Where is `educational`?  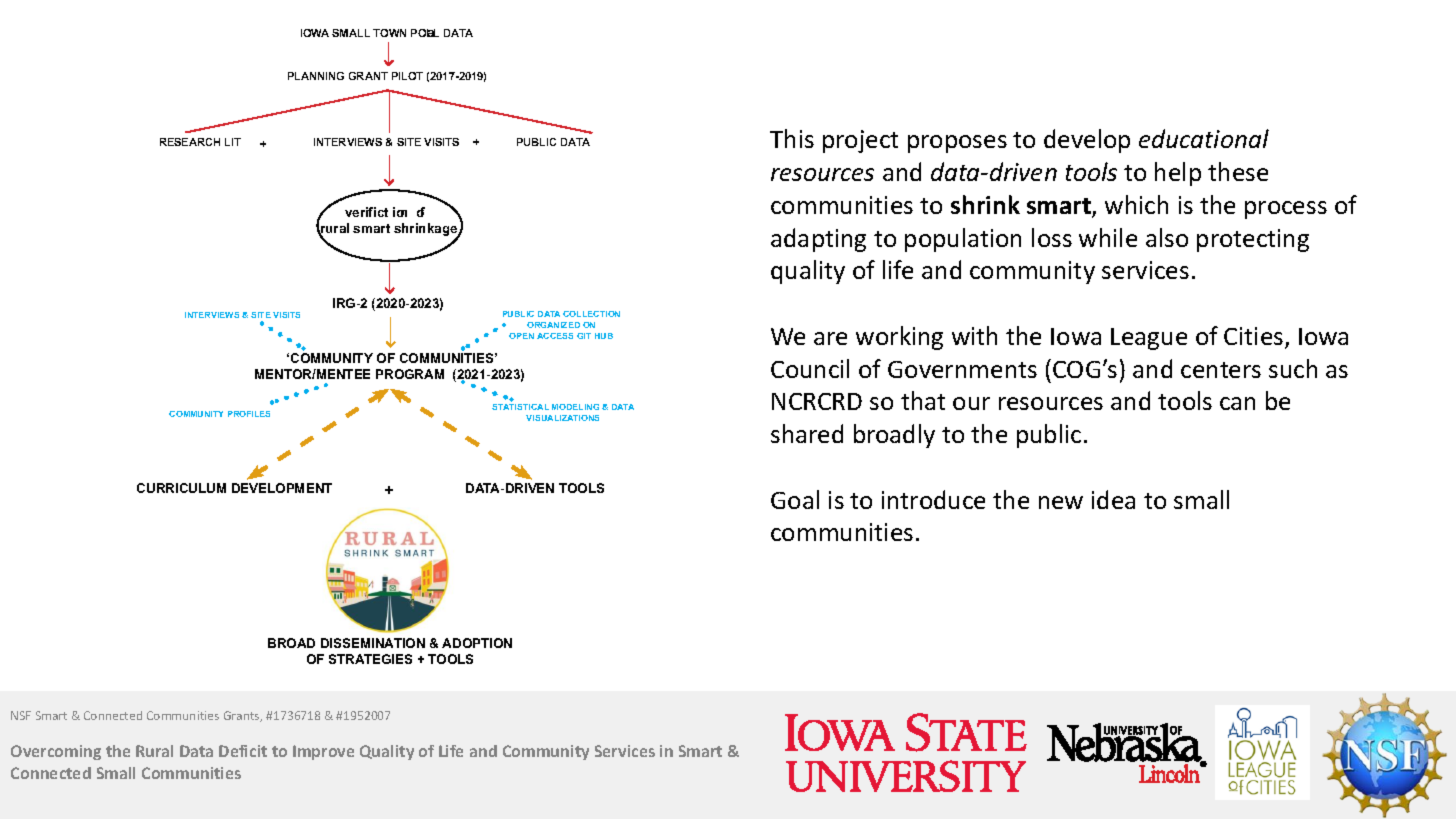 educational is located at coordinates (1204, 138).
